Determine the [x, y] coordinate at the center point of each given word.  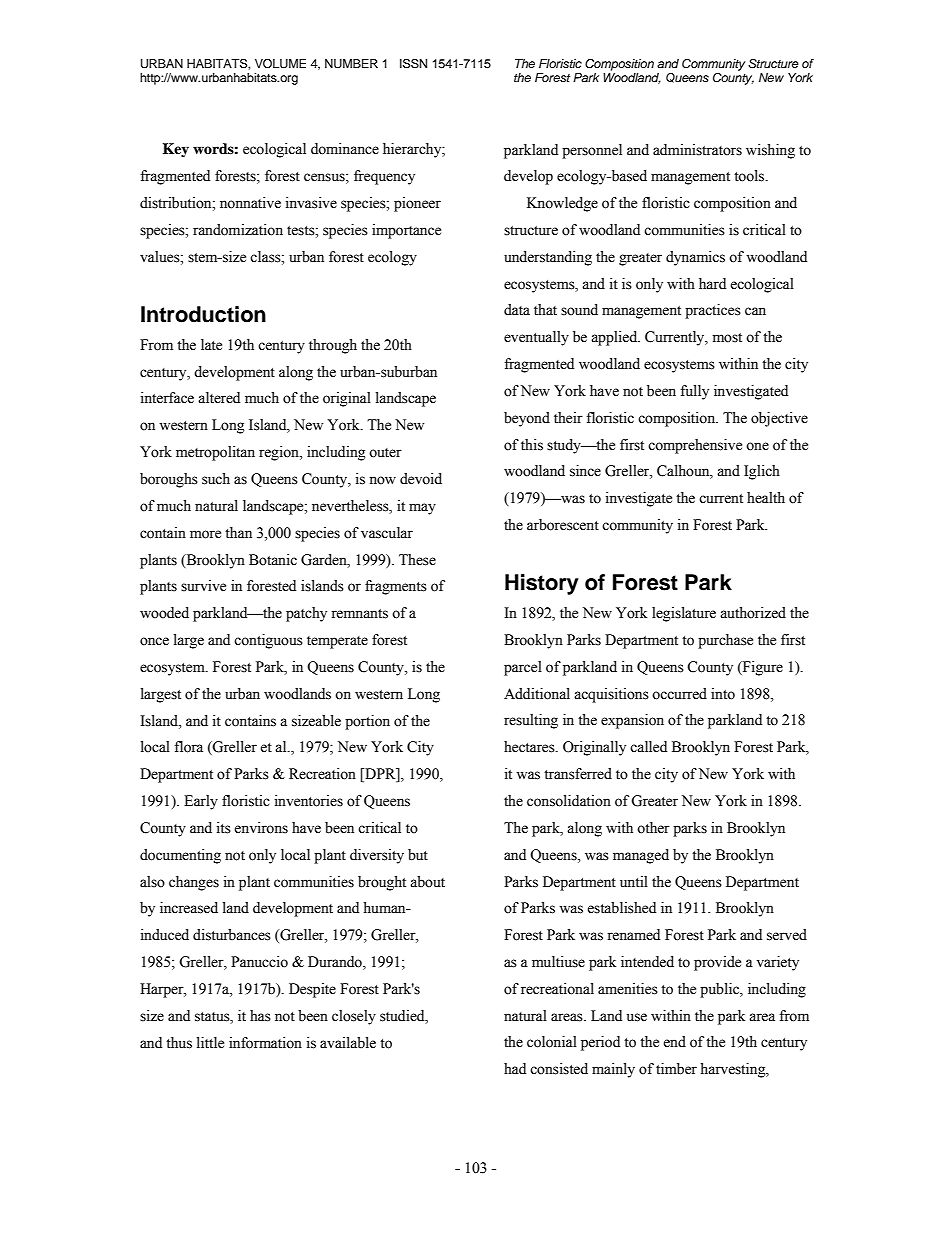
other [653, 828]
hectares [530, 747]
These [417, 560]
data [517, 310]
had [515, 1068]
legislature [684, 614]
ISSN [413, 64]
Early [201, 802]
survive [203, 586]
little [210, 1043]
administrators [697, 150]
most [727, 338]
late [211, 345]
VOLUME [280, 64]
